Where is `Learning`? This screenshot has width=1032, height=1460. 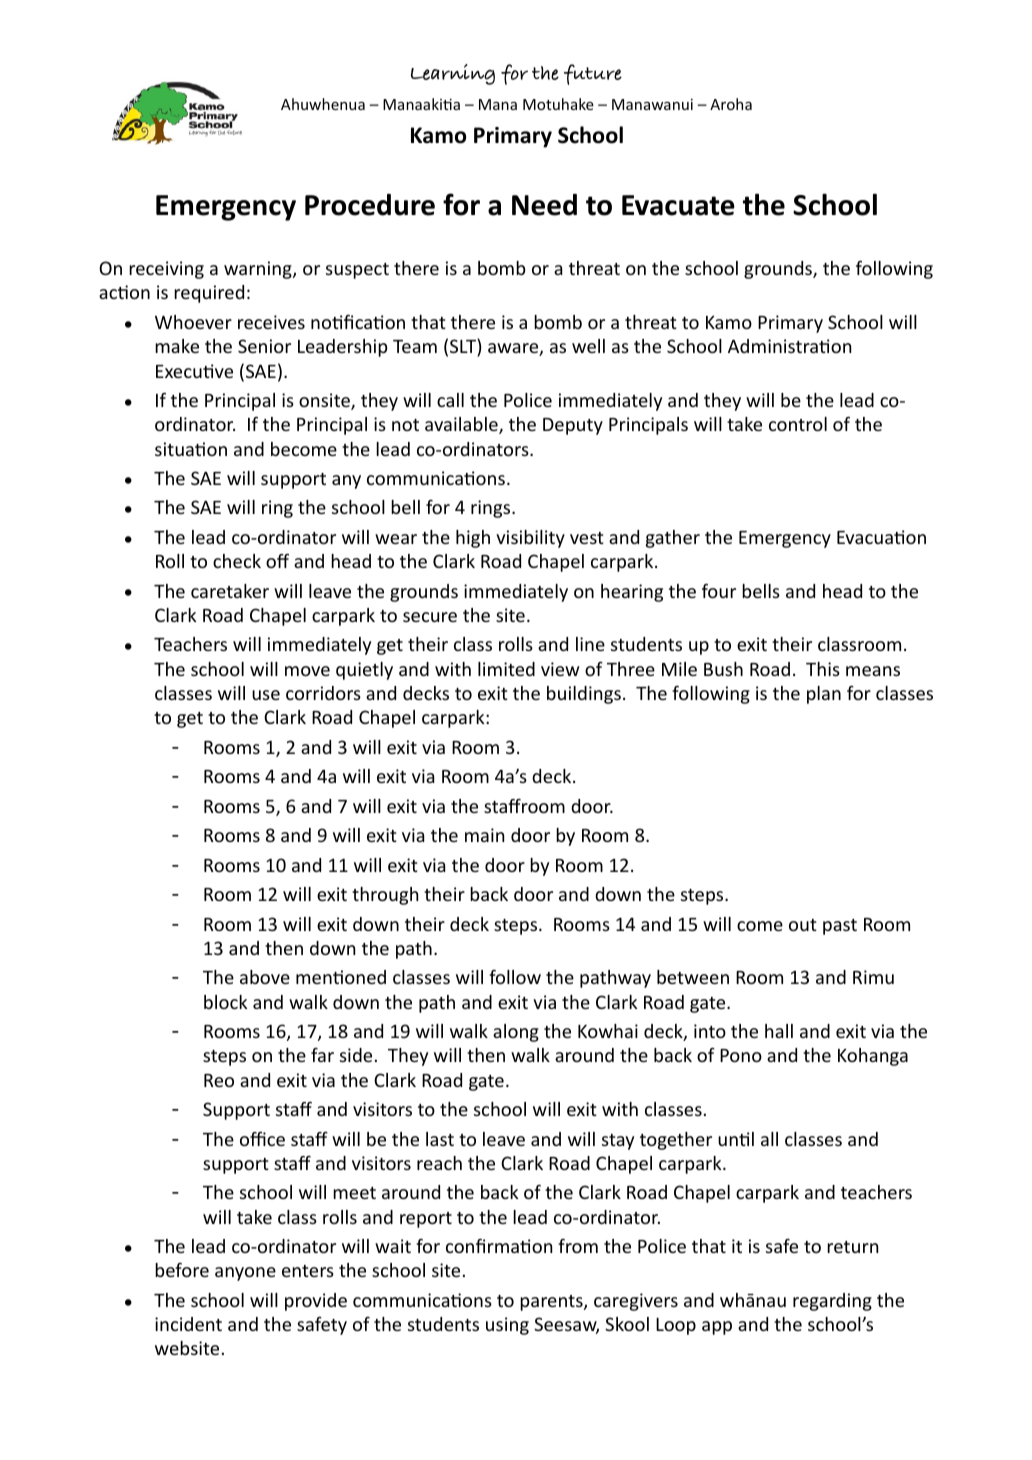
Learning is located at coordinates (453, 74).
